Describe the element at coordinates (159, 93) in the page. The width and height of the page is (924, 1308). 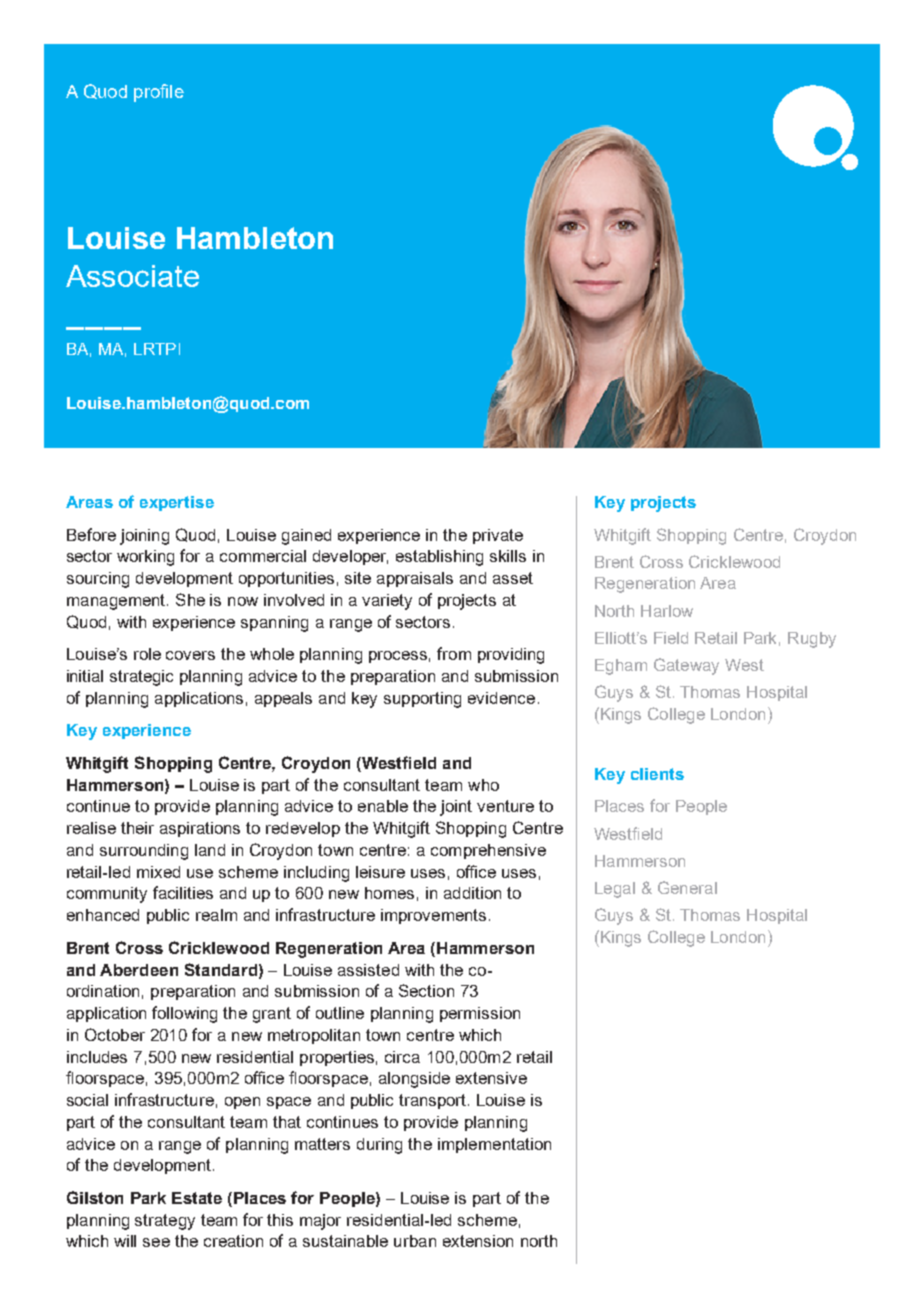
I see `profile` at that location.
